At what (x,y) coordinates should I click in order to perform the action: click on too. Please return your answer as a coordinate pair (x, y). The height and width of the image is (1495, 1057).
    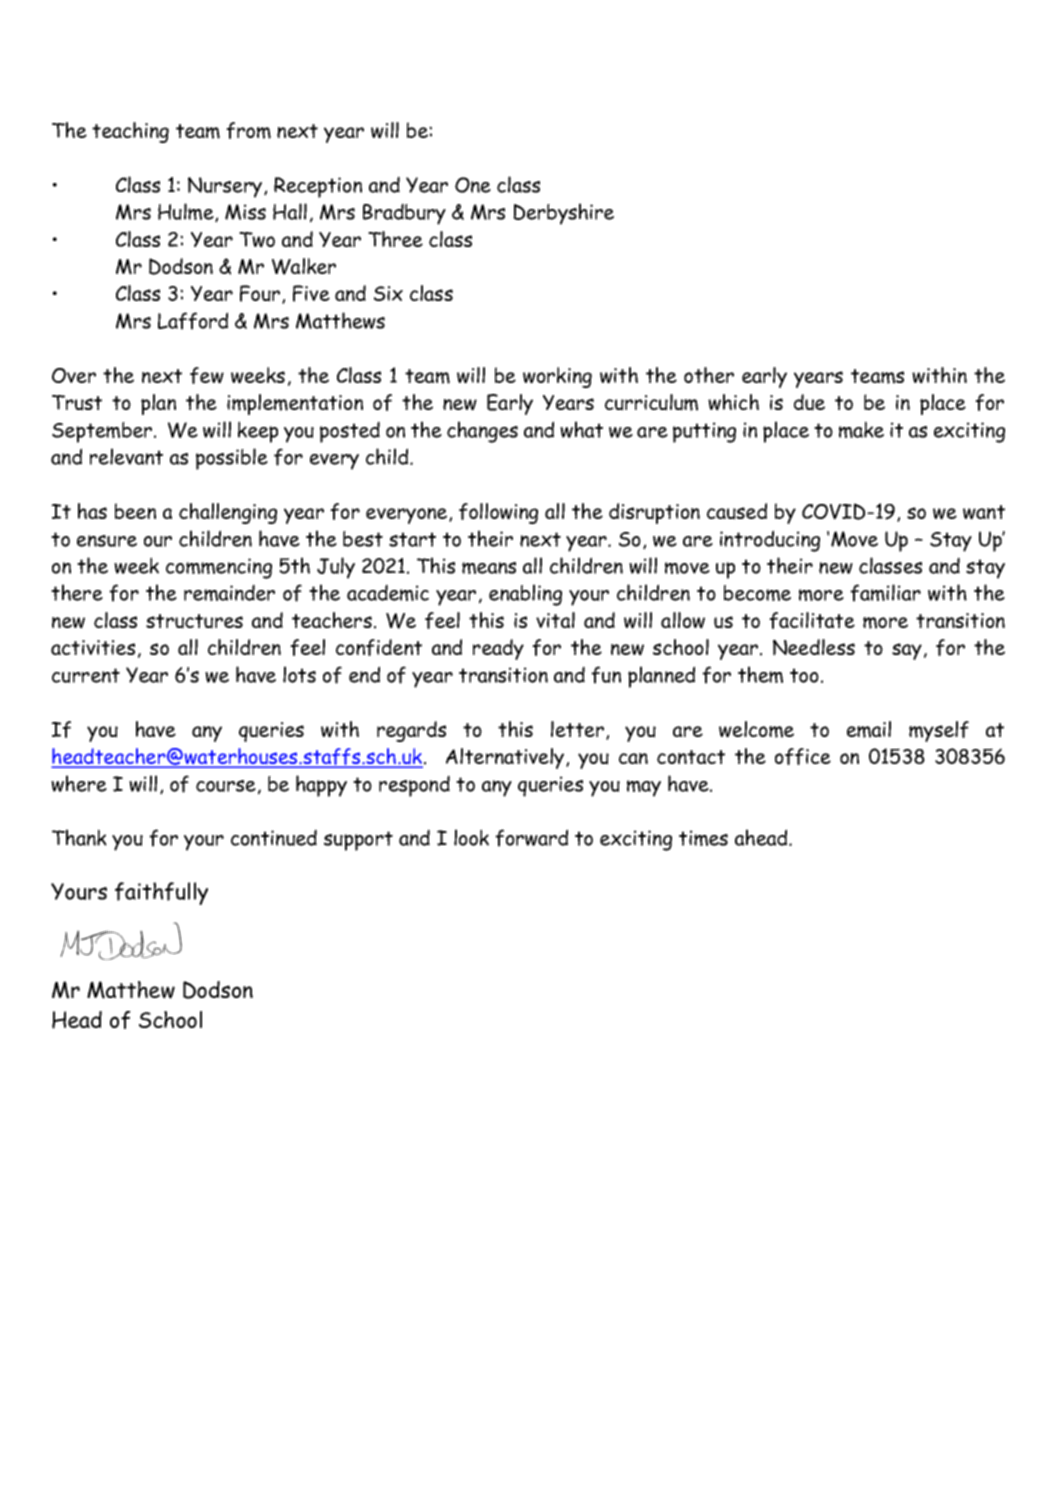
    Looking at the image, I should click on (804, 675).
